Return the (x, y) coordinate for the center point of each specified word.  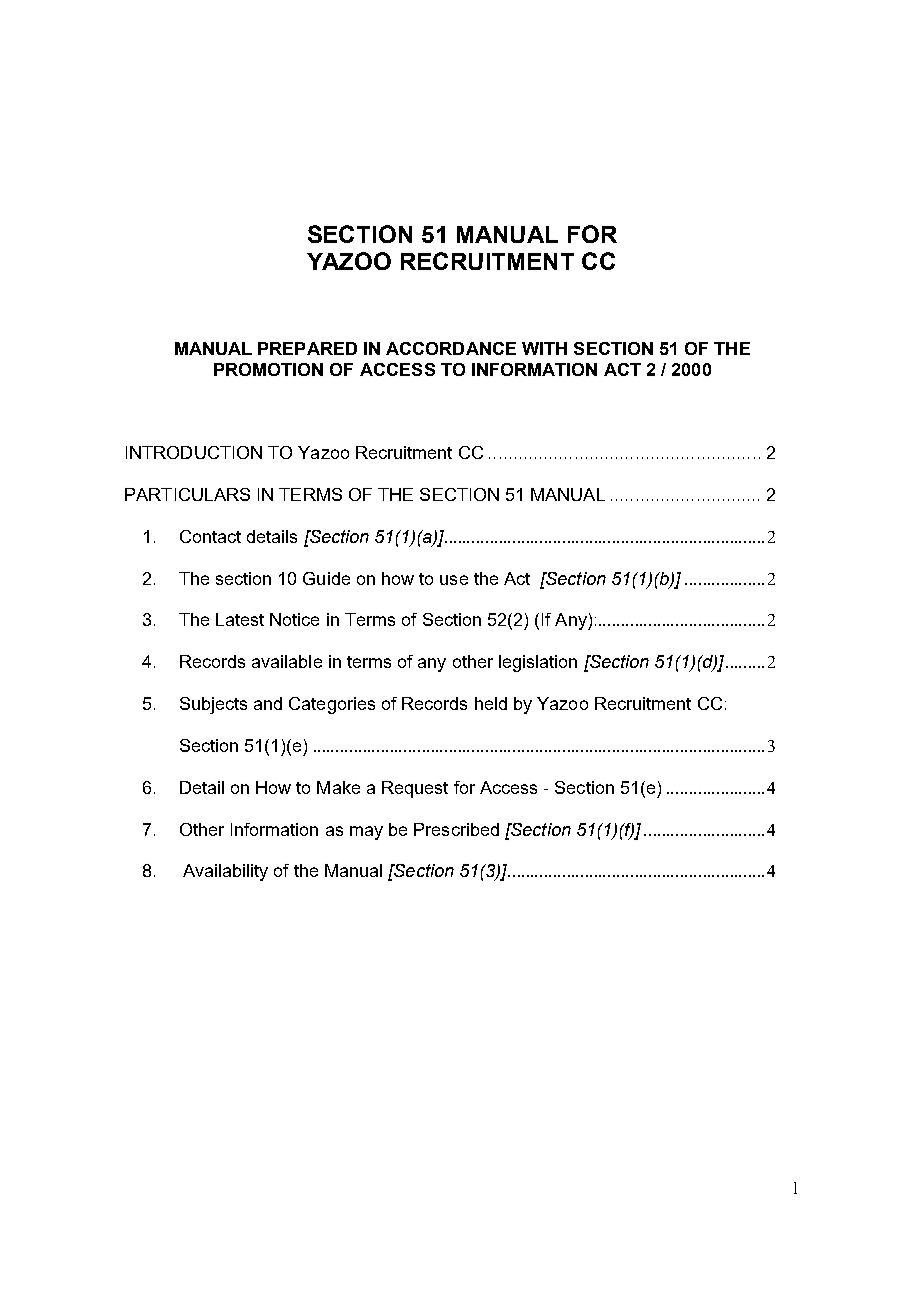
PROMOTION (268, 369)
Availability (225, 872)
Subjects (213, 705)
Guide (326, 578)
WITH (544, 348)
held (491, 703)
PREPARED (307, 348)
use (454, 580)
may (366, 833)
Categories (332, 705)
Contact (210, 536)
